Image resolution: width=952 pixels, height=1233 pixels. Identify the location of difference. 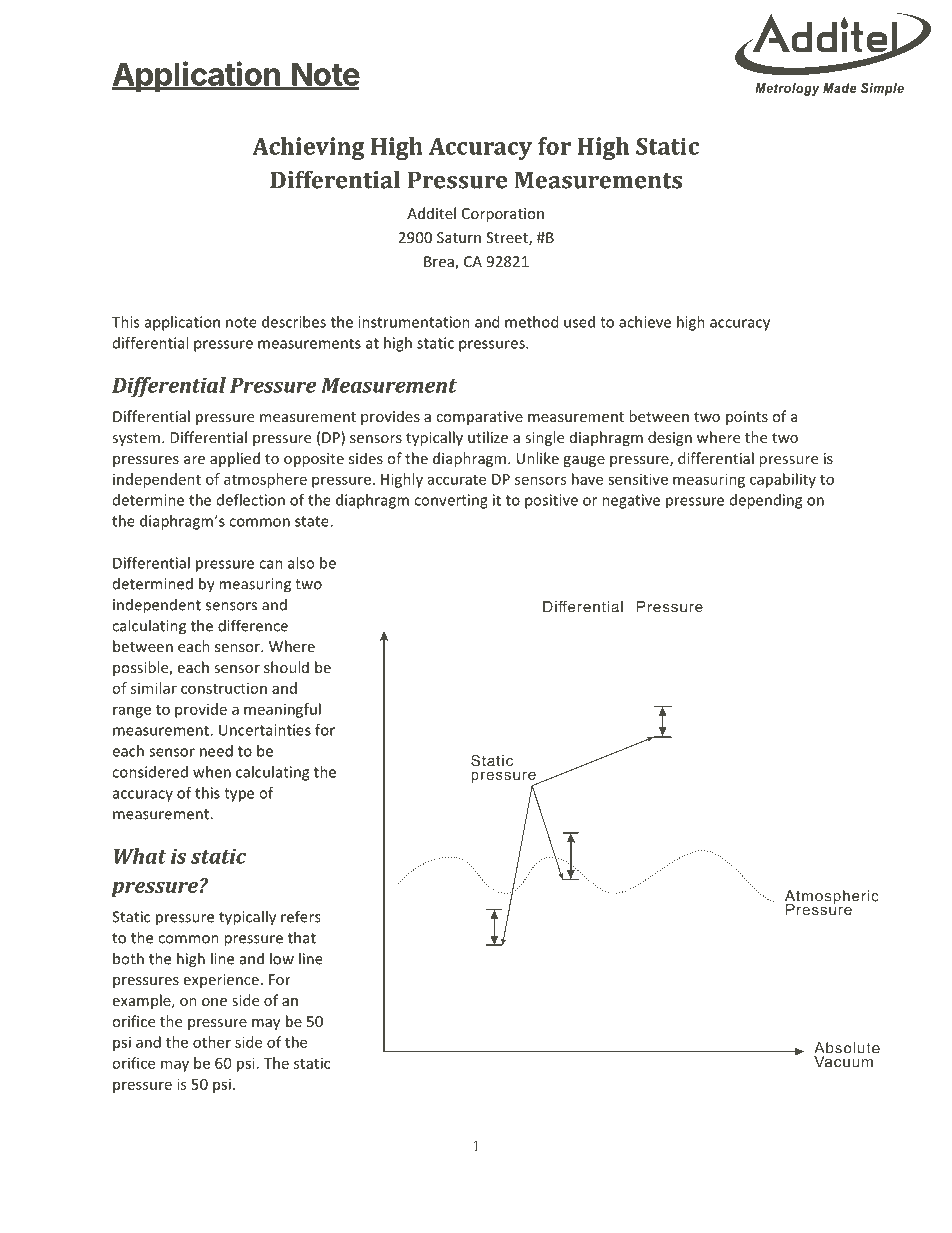
(253, 625).
